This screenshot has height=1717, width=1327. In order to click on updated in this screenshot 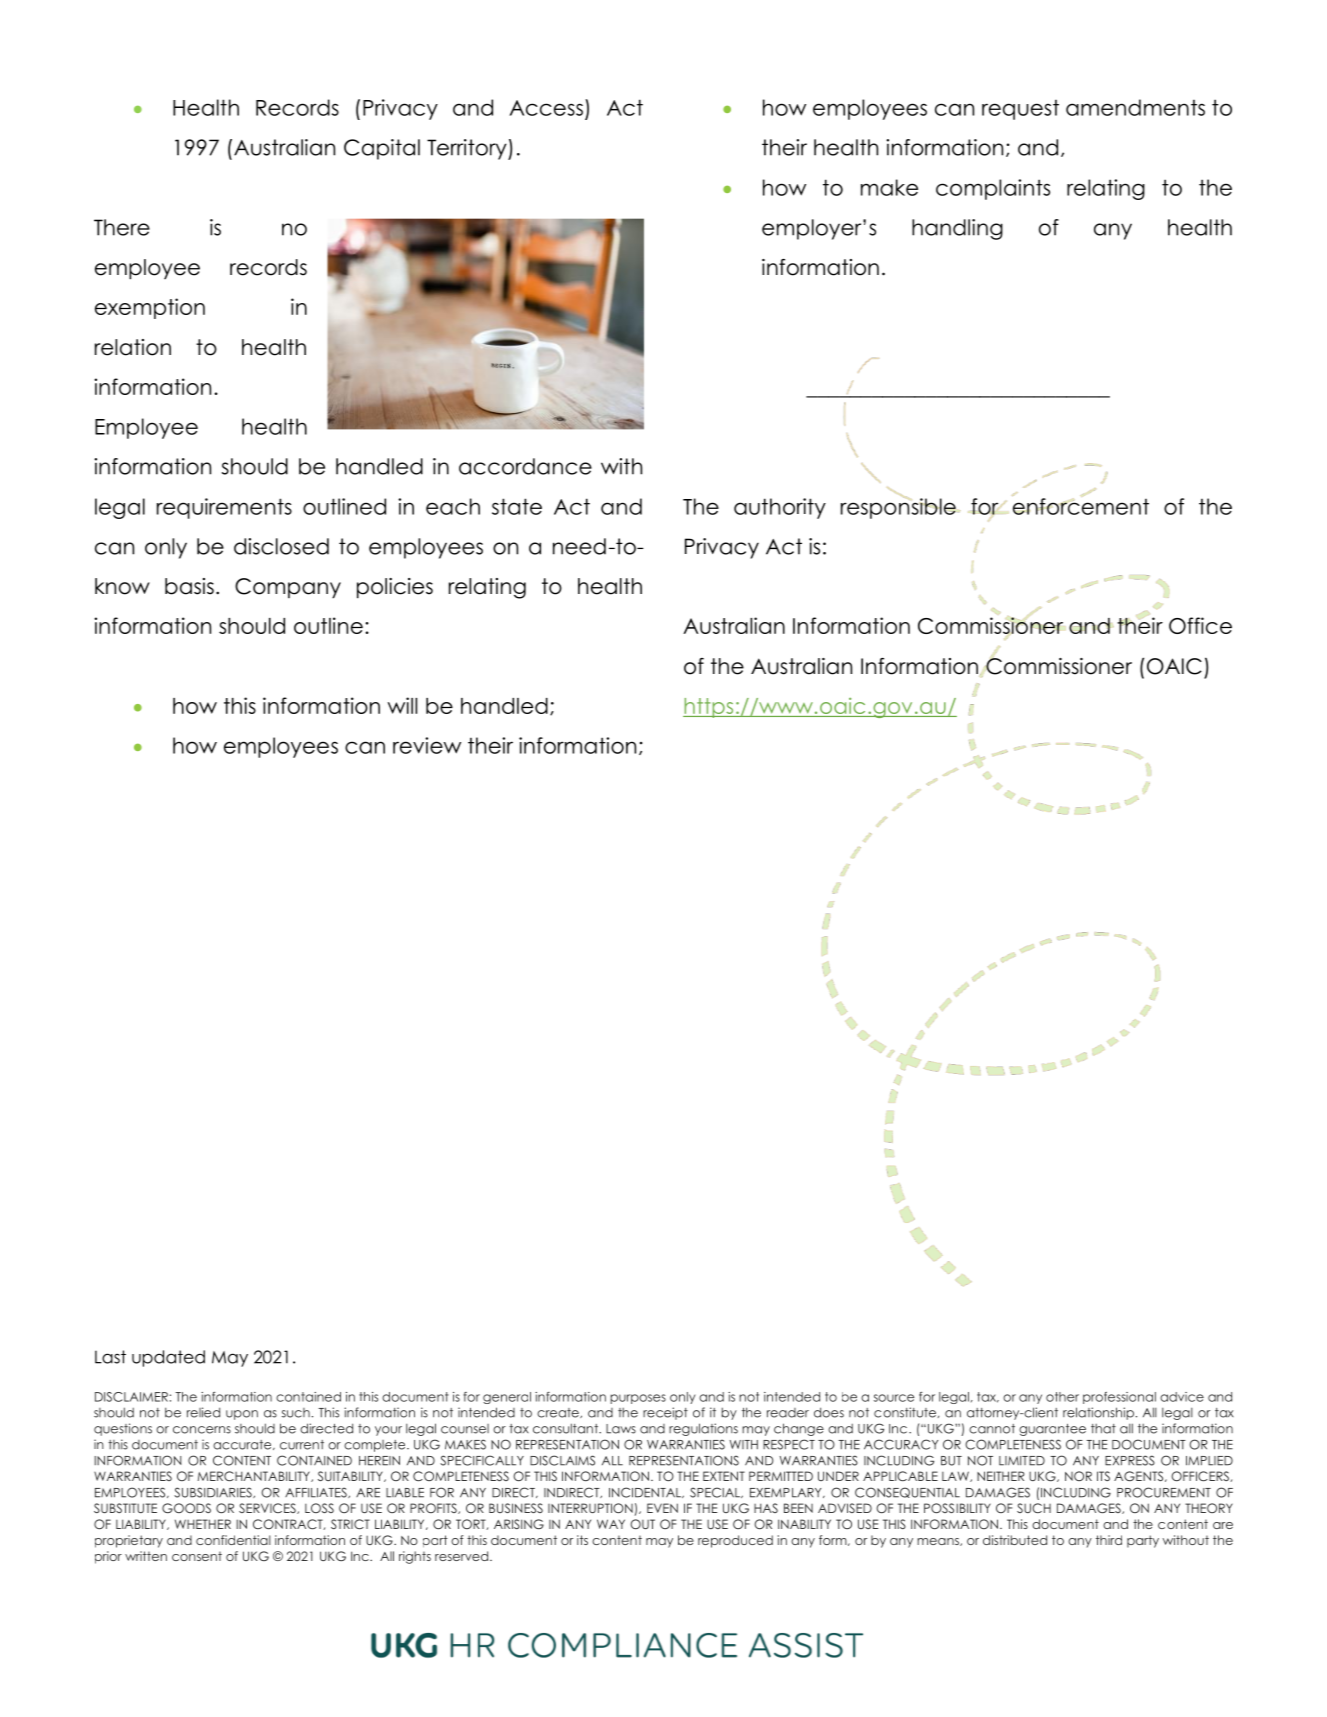, I will do `click(168, 1358)`.
